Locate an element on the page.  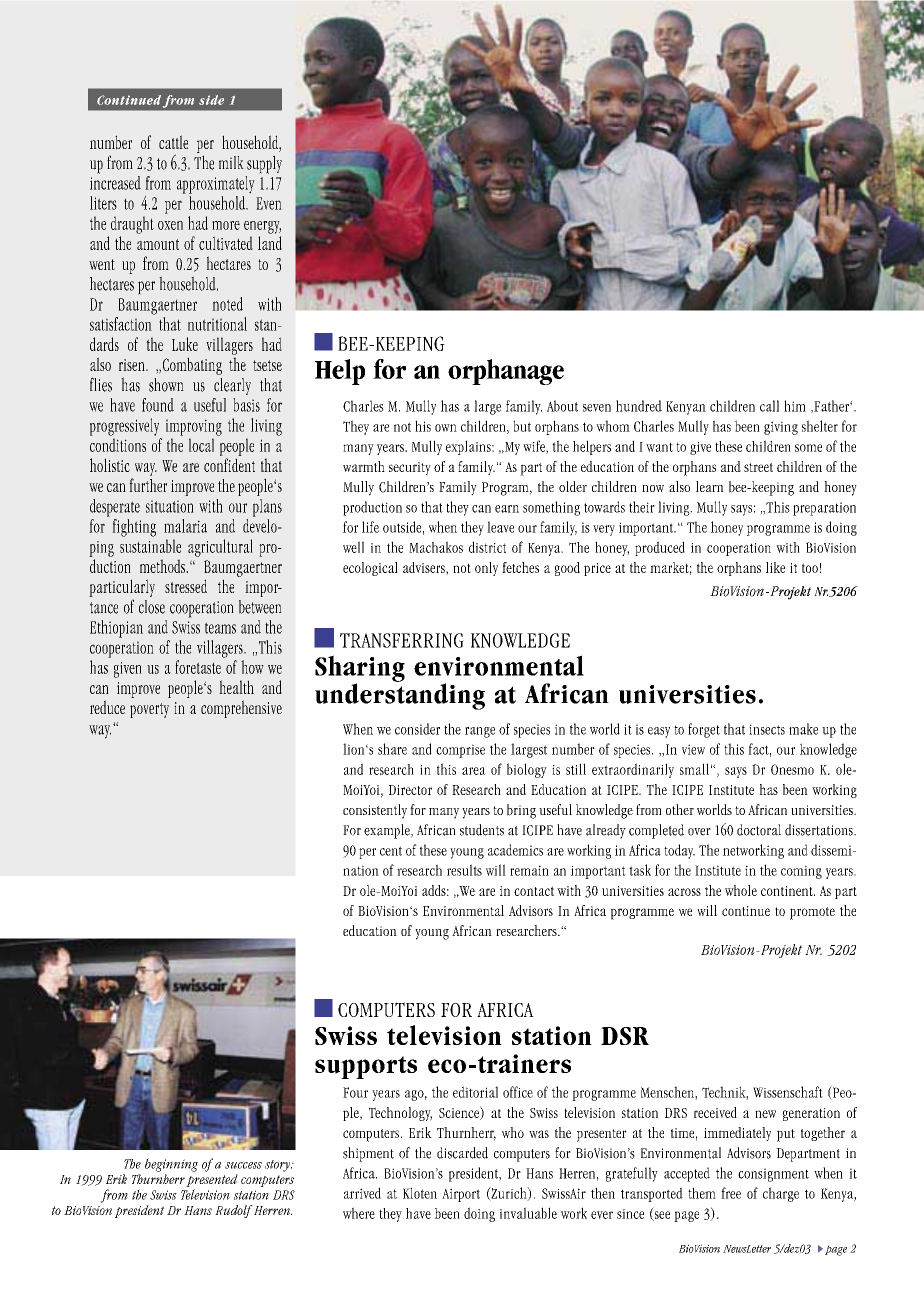
IMPROVING is located at coordinates (194, 427).
